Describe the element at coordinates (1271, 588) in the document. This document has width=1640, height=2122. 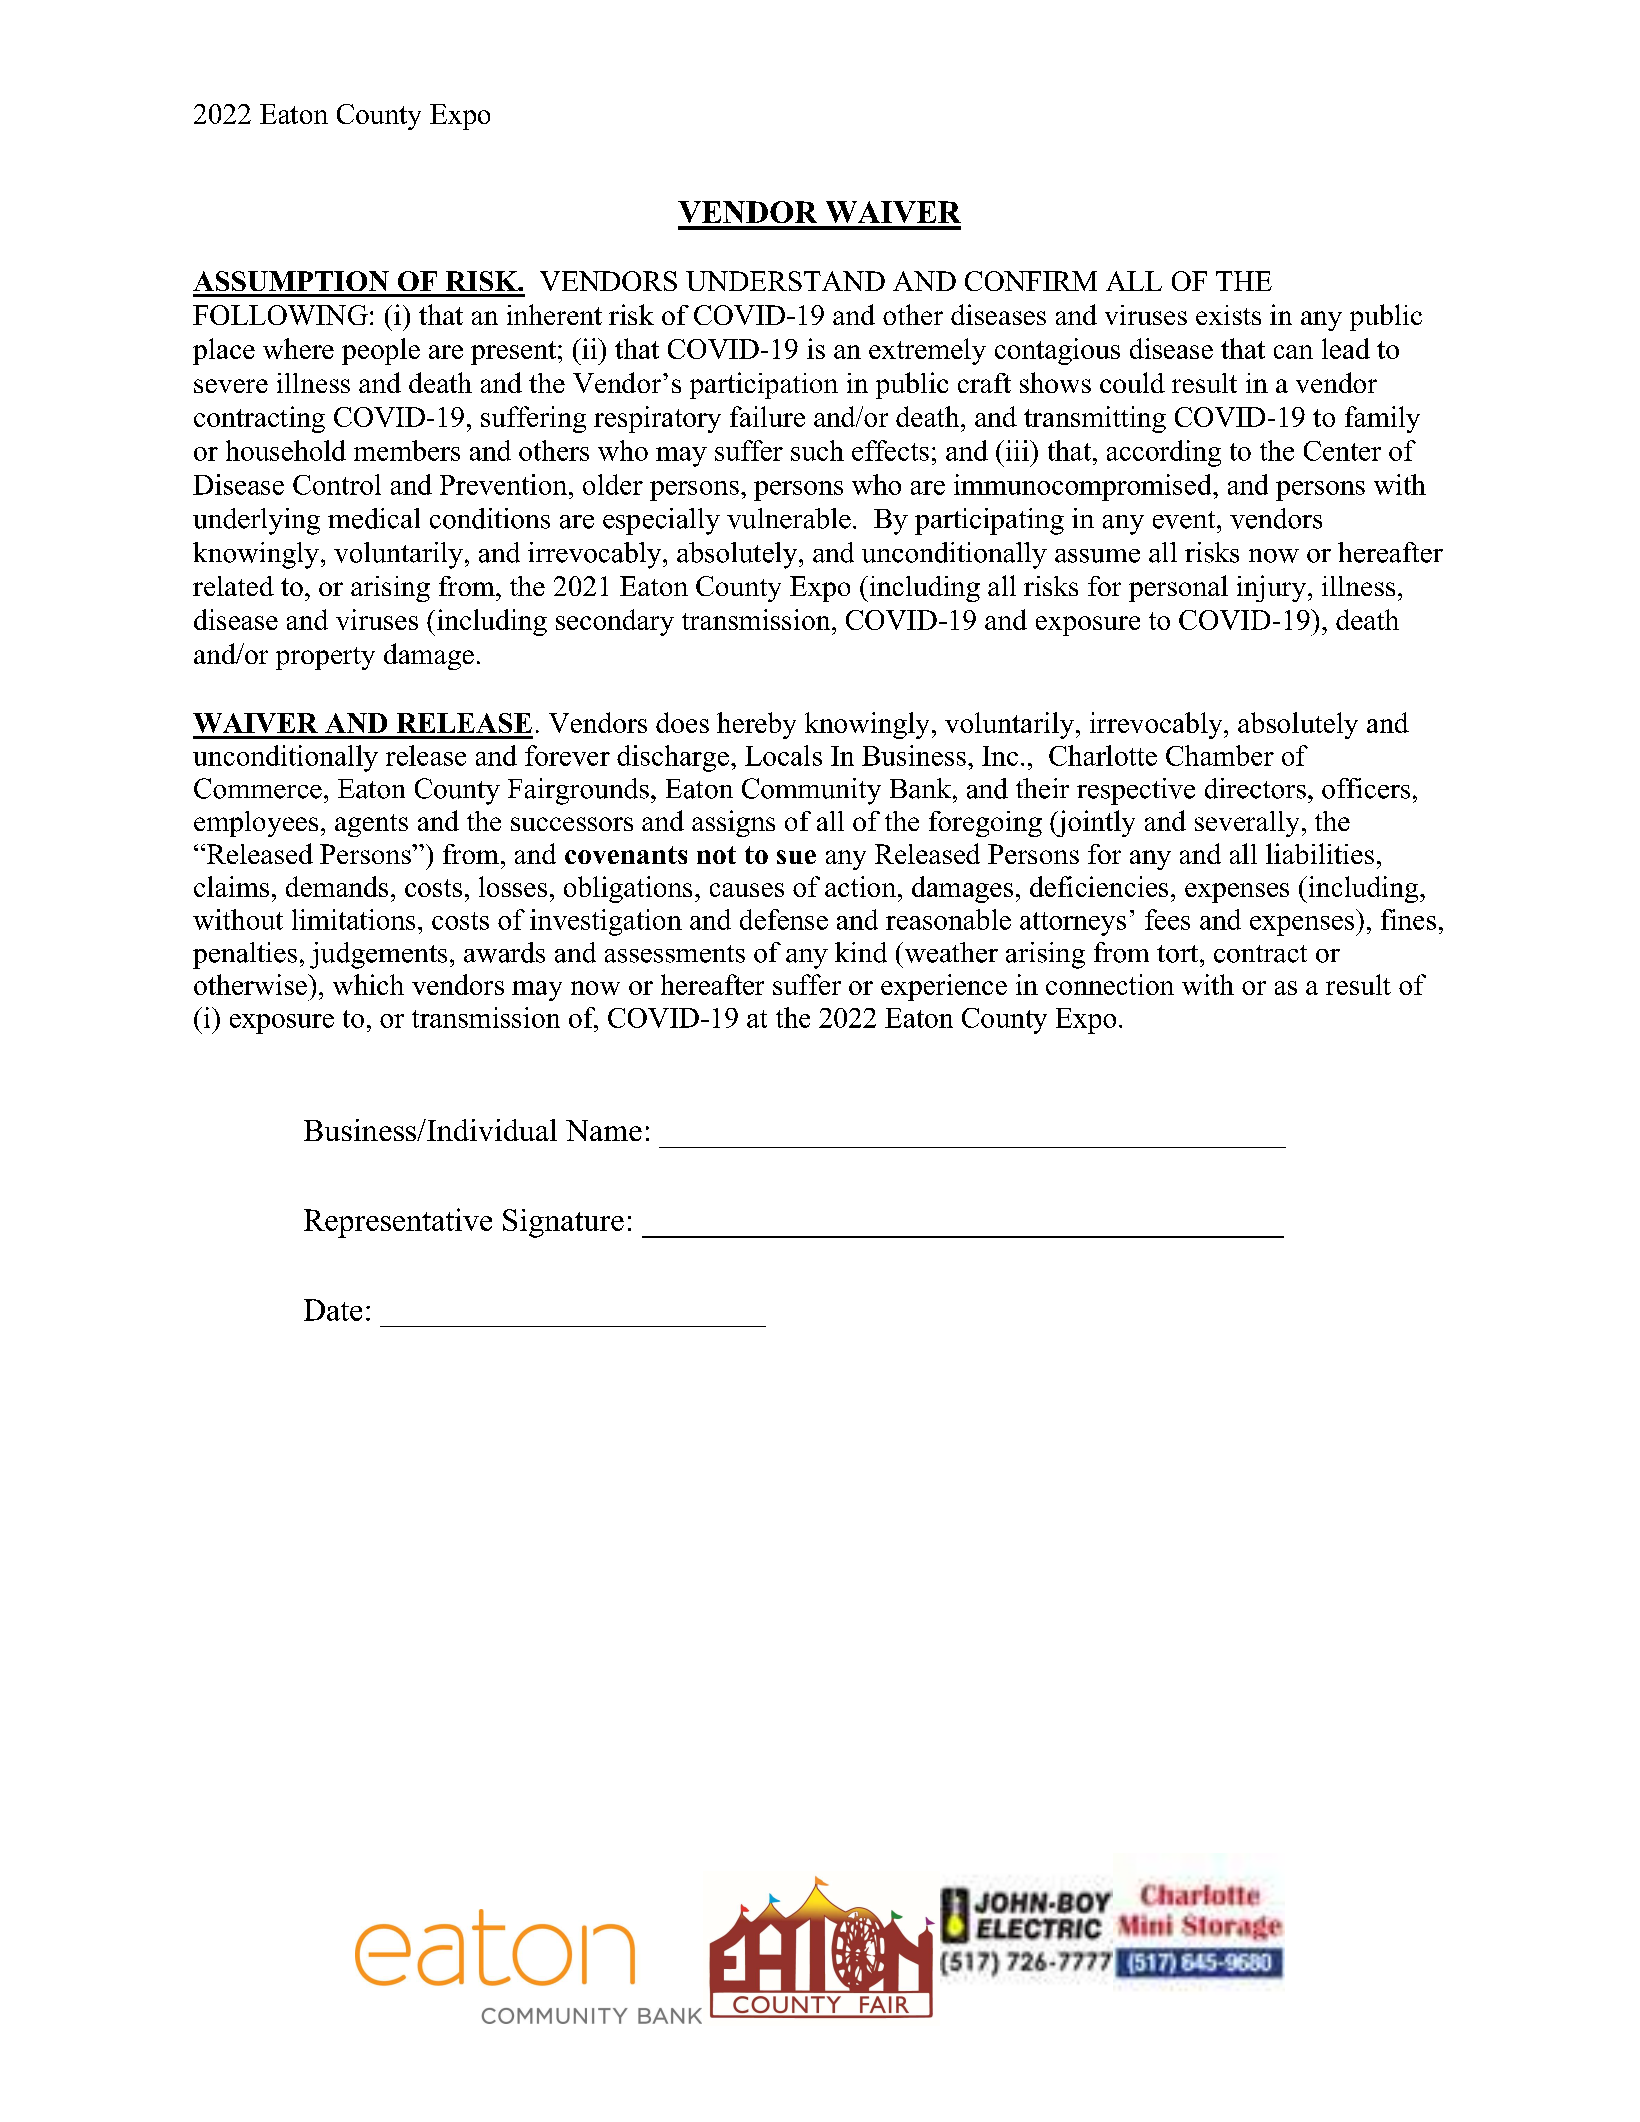
I see `injury` at that location.
